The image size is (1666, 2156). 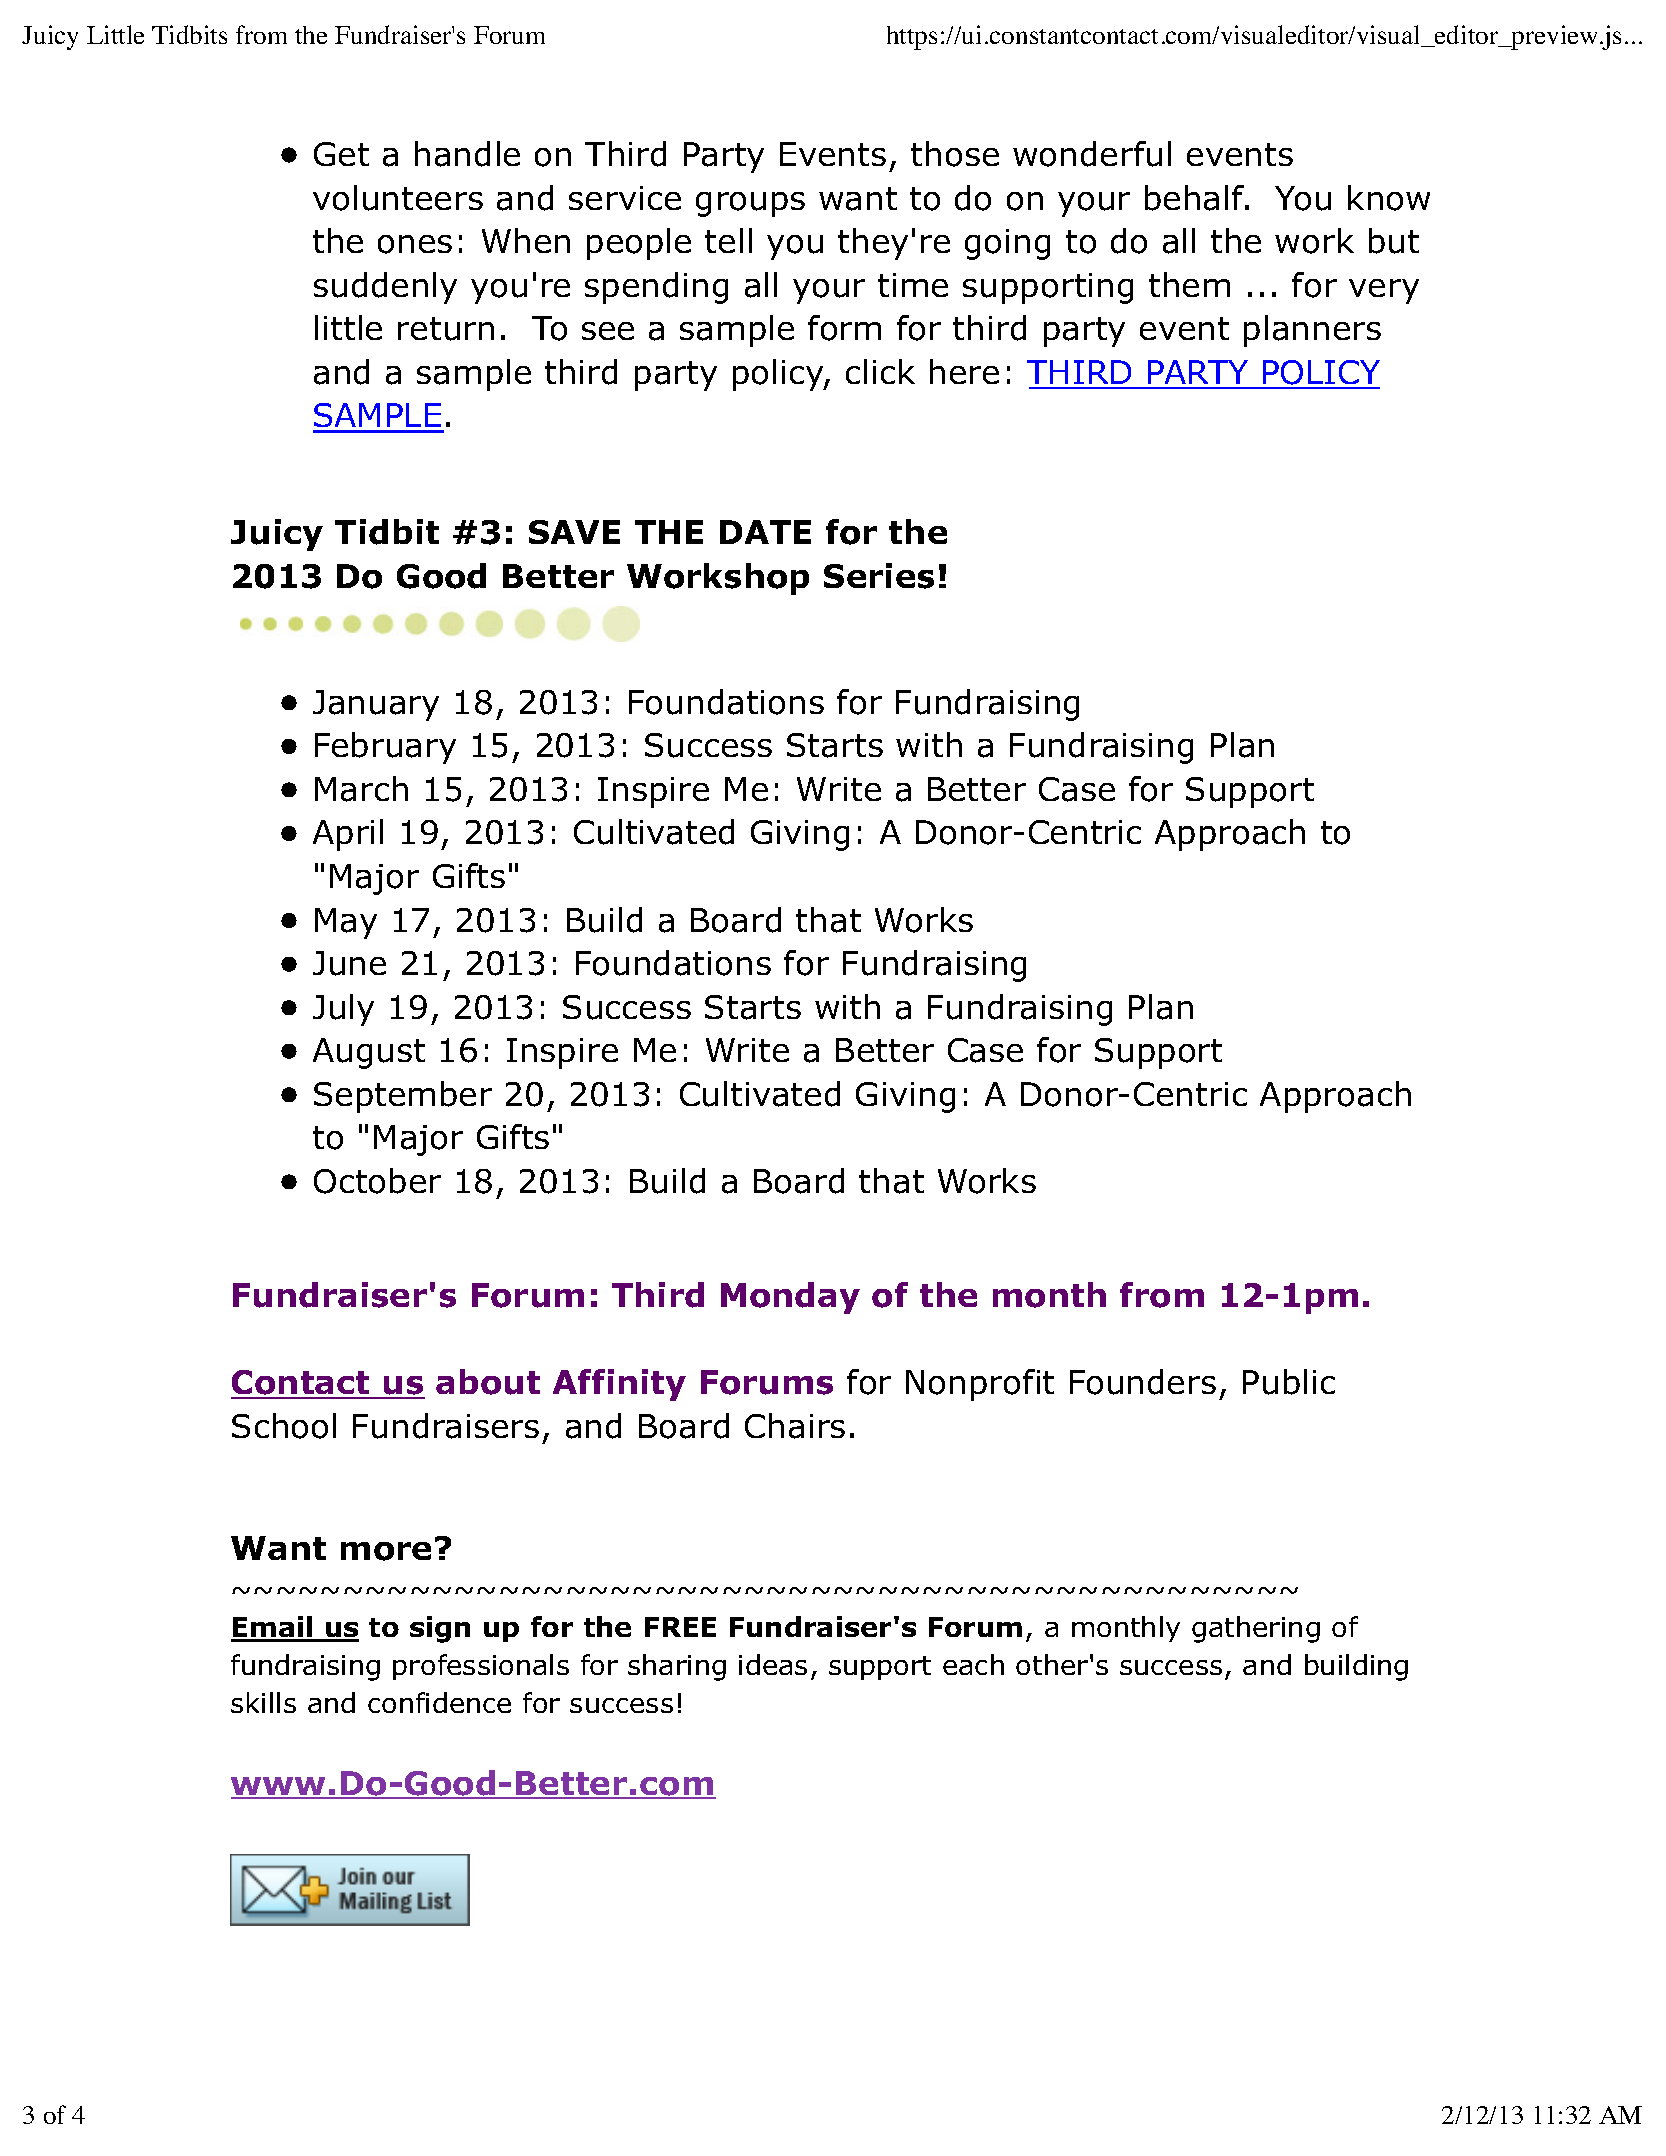 What do you see at coordinates (1389, 198) in the screenshot?
I see `know` at bounding box center [1389, 198].
